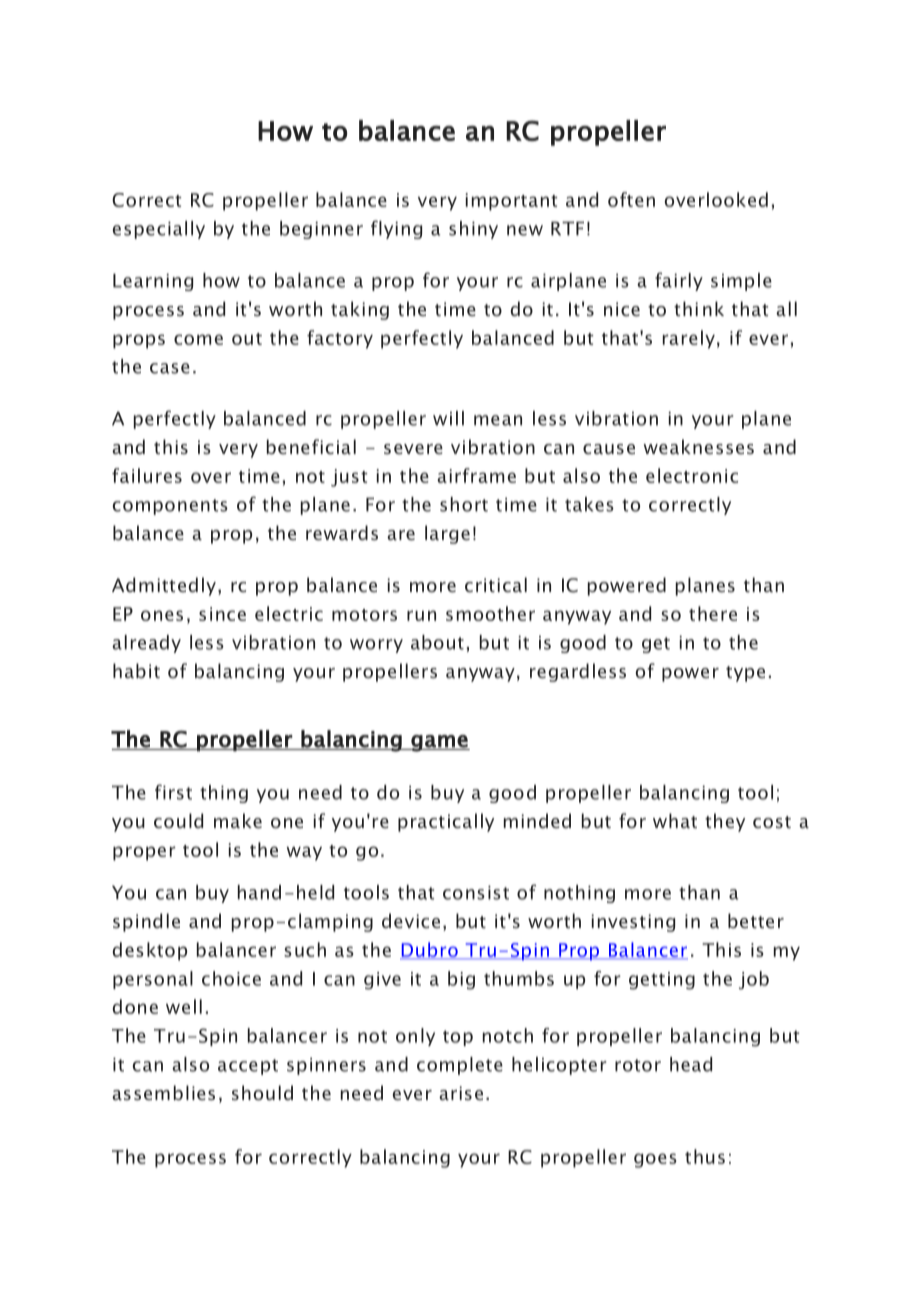 Image resolution: width=924 pixels, height=1308 pixels. What do you see at coordinates (476, 892) in the screenshot?
I see `consist` at bounding box center [476, 892].
